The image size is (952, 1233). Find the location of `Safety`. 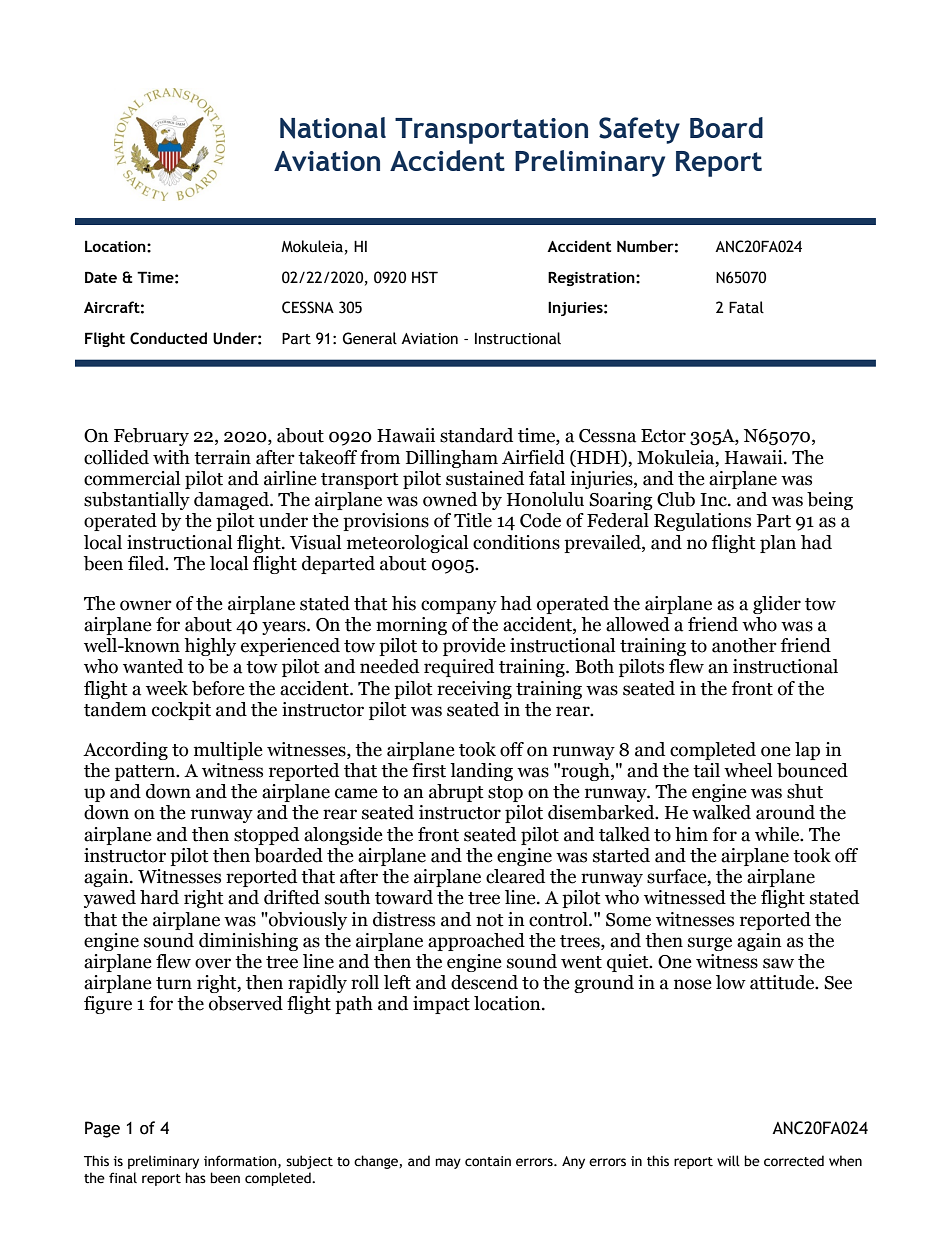

Safety is located at coordinates (639, 130).
